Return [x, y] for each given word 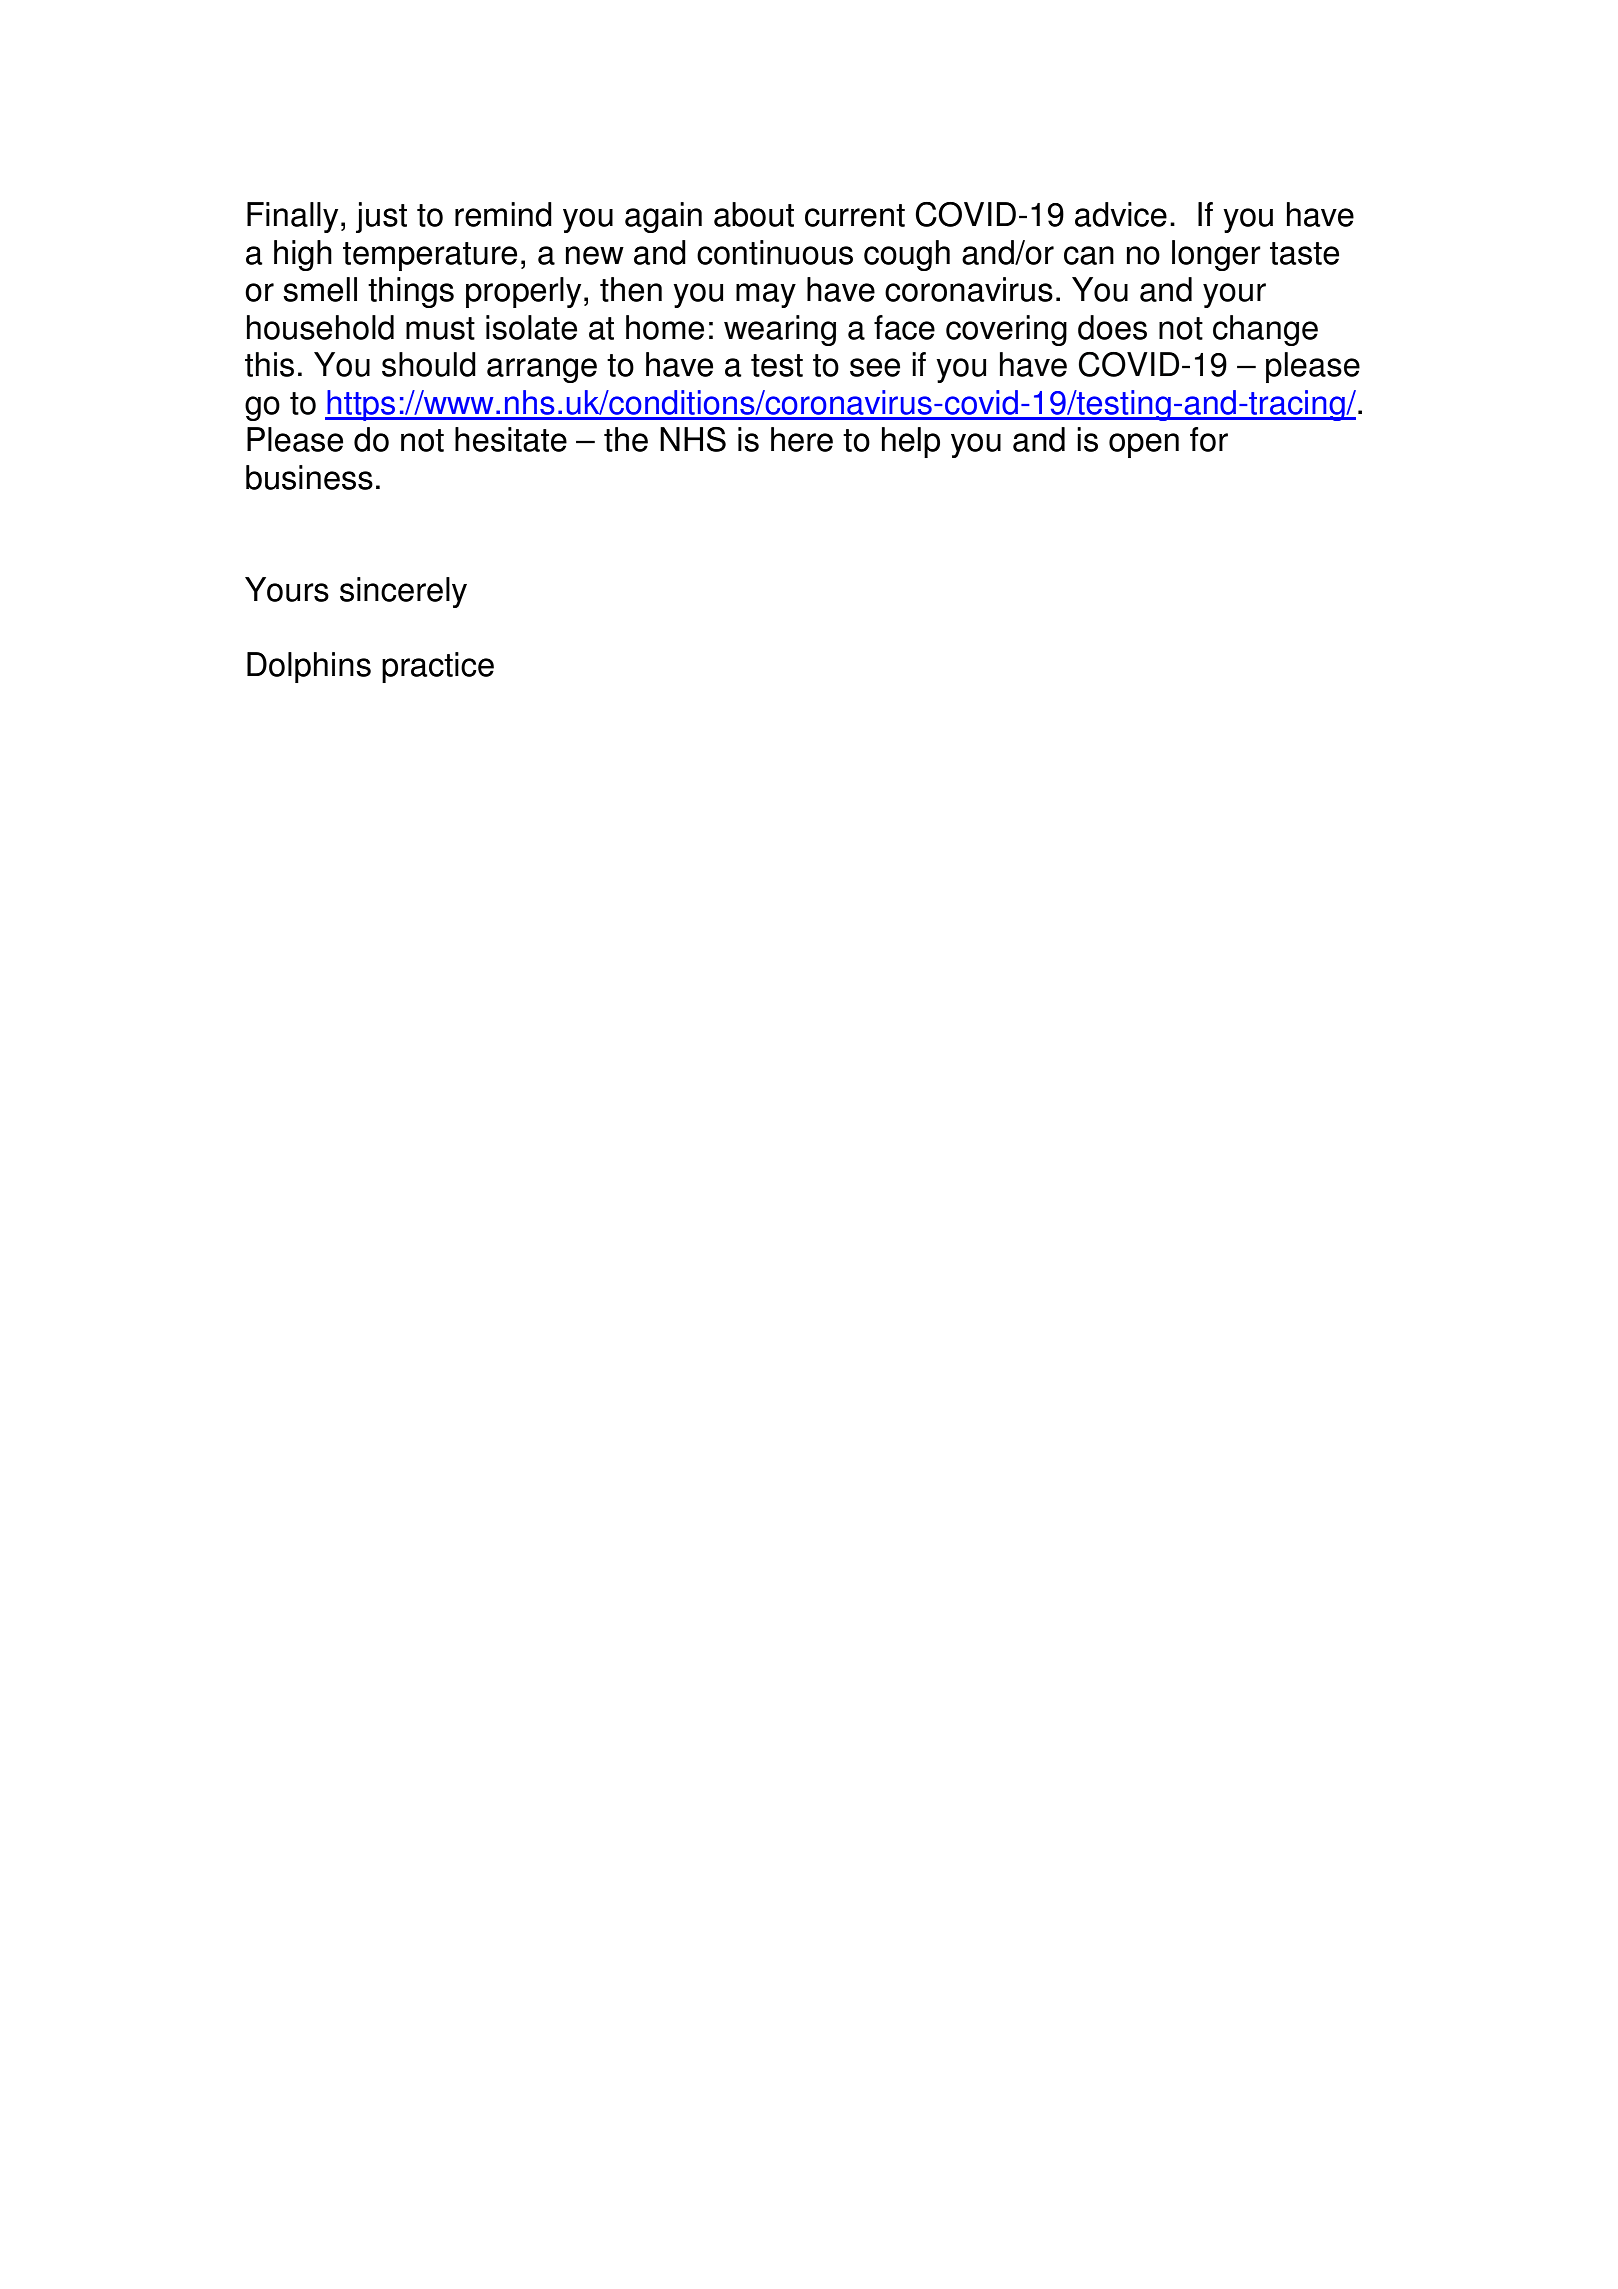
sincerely [403, 592]
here [802, 439]
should [429, 364]
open [1144, 445]
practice [438, 667]
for [1209, 439]
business [309, 477]
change [1265, 330]
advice [1121, 214]
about [754, 214]
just [381, 217]
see [875, 367]
